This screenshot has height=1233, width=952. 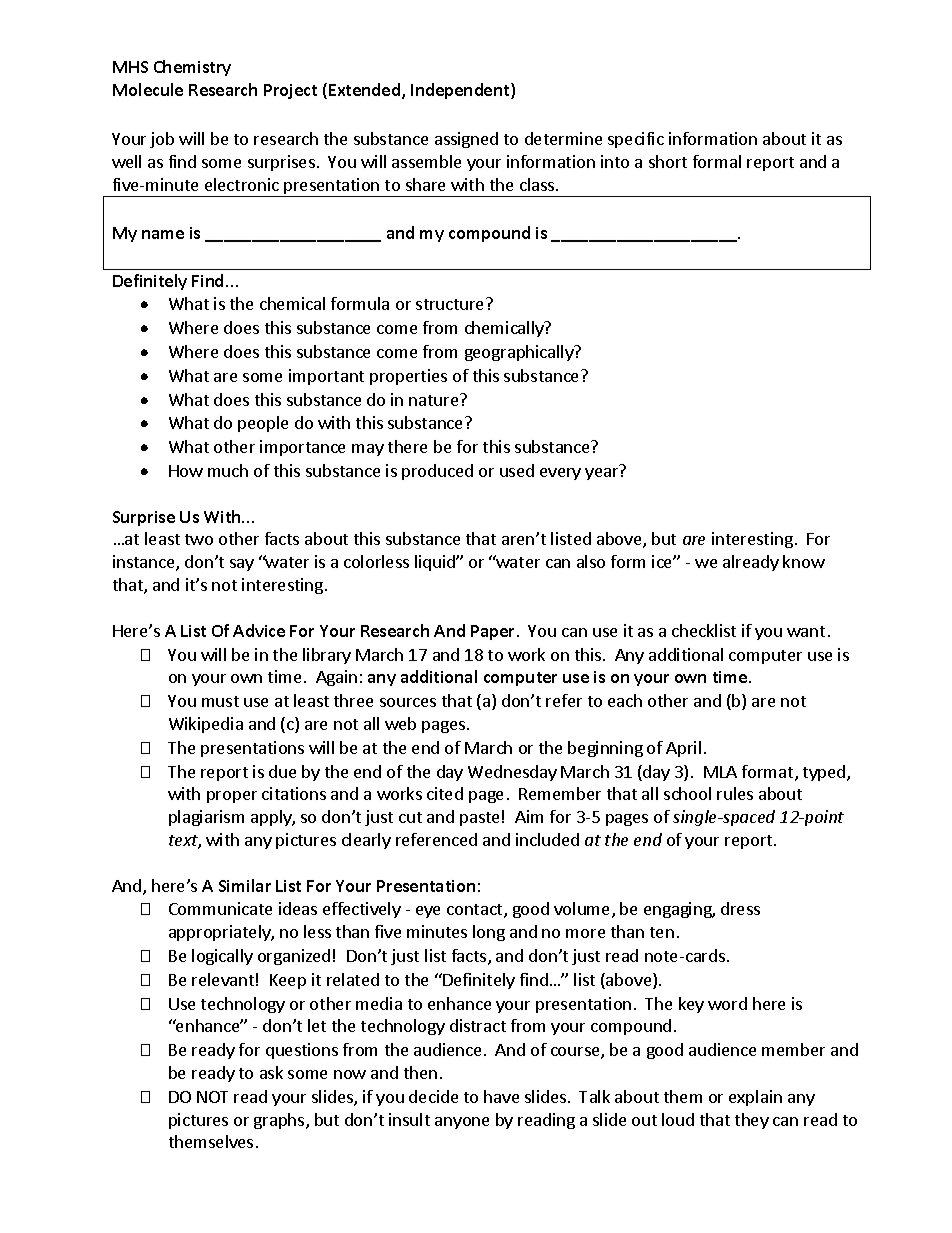 I want to click on say, so click(x=242, y=565).
